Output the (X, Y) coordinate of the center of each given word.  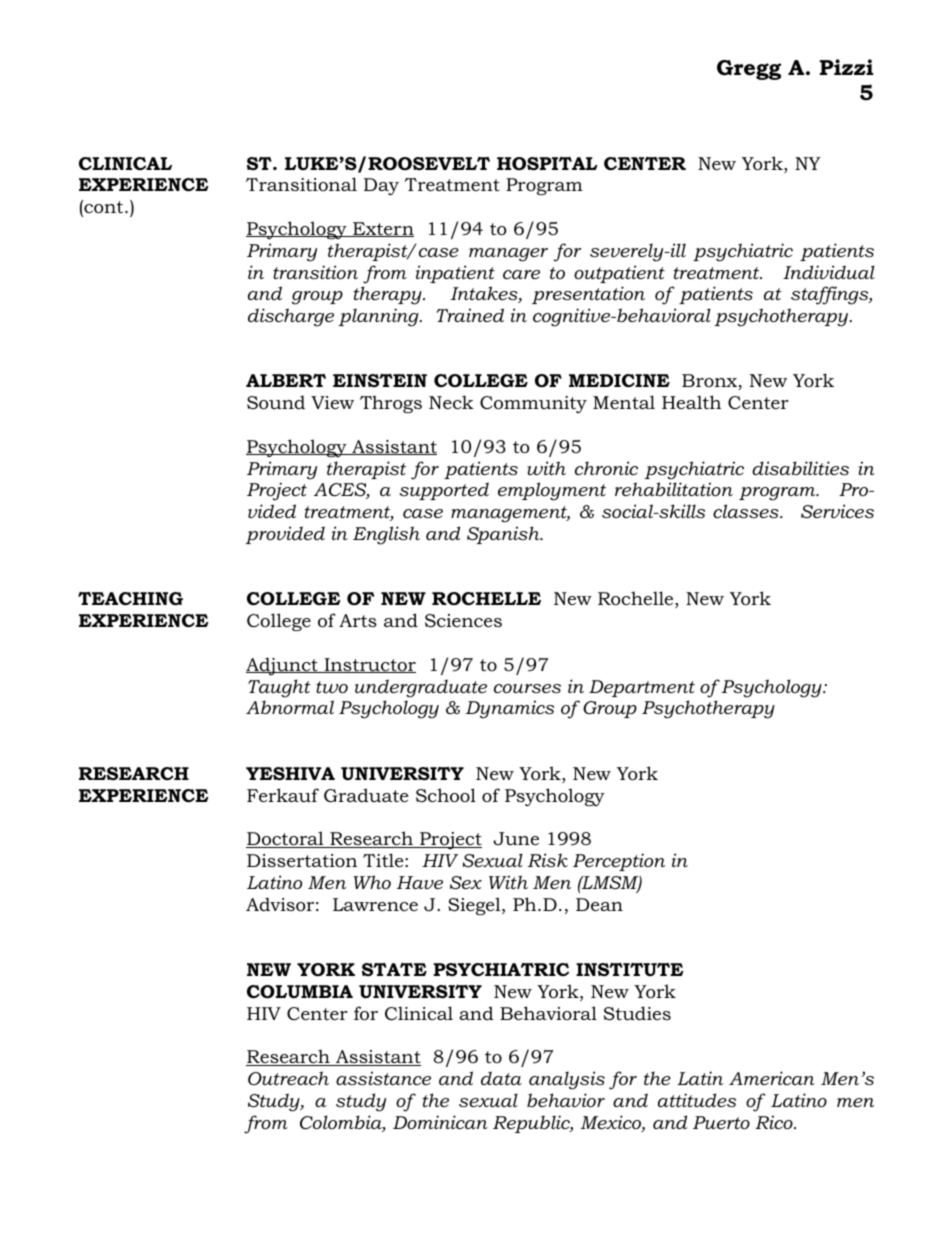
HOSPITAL (547, 164)
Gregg (749, 70)
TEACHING (130, 599)
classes (747, 511)
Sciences (463, 621)
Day (381, 186)
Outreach (288, 1078)
